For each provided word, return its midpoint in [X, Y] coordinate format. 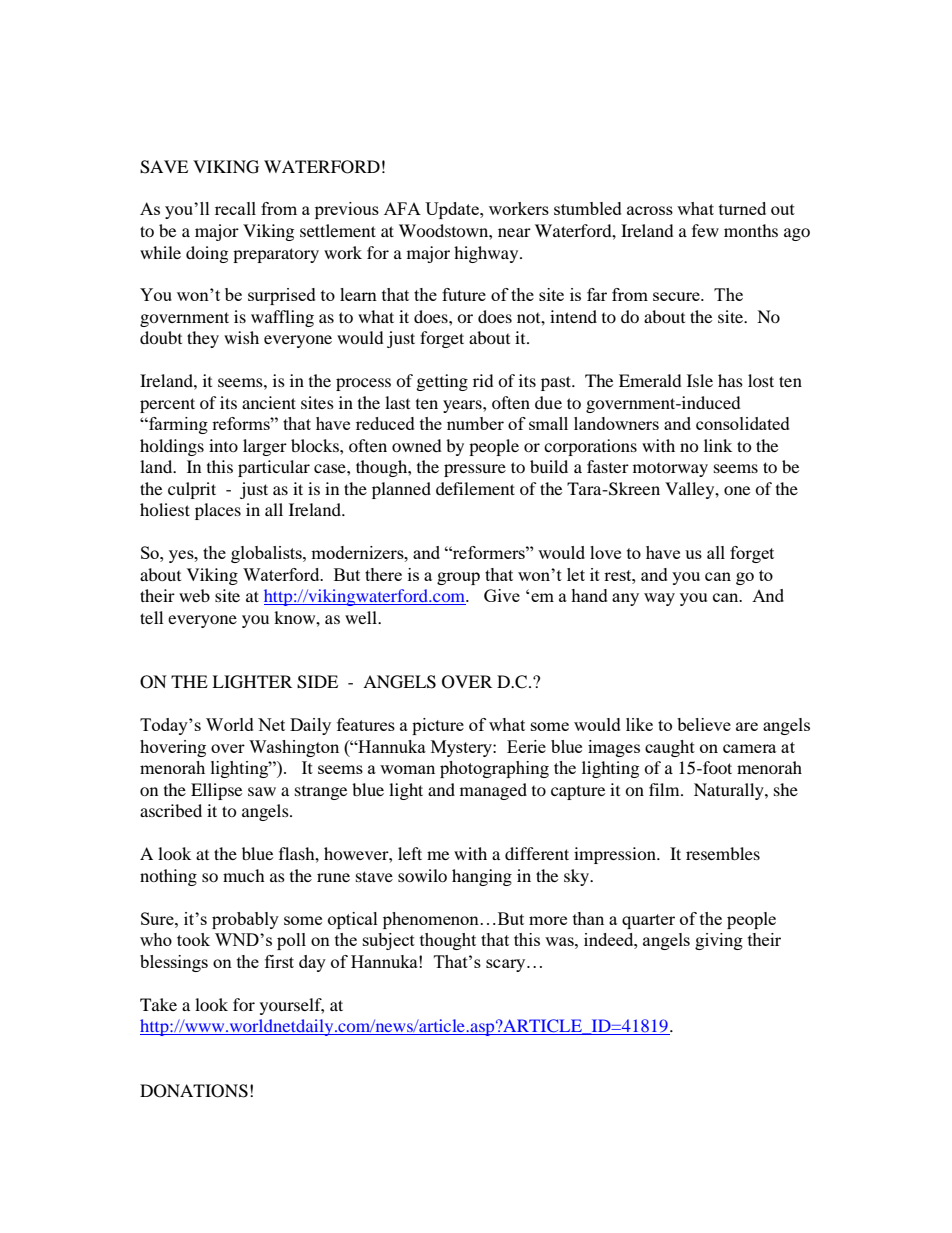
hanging [482, 877]
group [458, 578]
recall [235, 208]
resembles [723, 853]
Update [453, 210]
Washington [294, 748]
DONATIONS [194, 1091]
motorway [670, 470]
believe [704, 724]
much [244, 875]
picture [438, 726]
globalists [267, 554]
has [730, 380]
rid [483, 380]
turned [742, 208]
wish [241, 337]
